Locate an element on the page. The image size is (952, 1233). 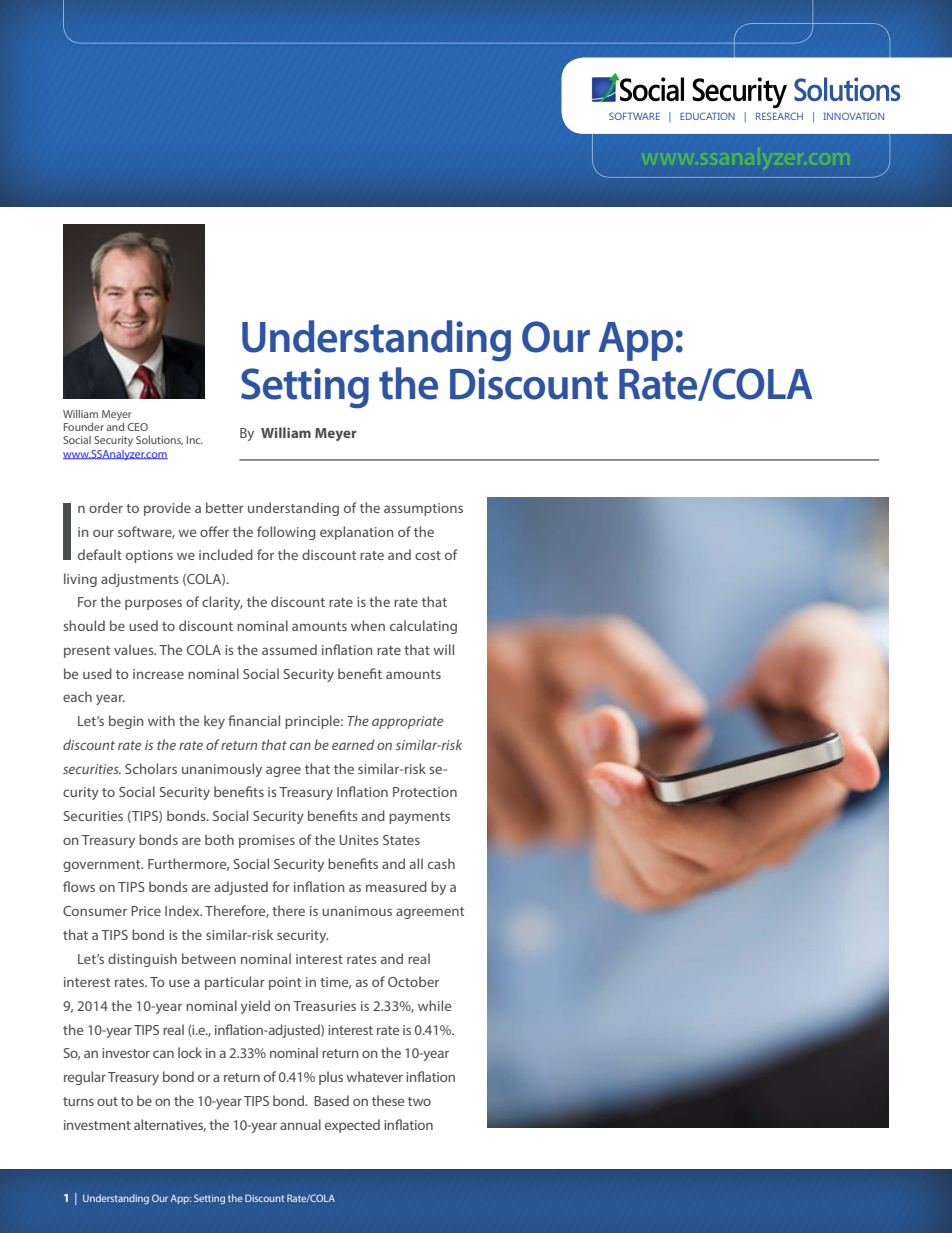
EDUCATION is located at coordinates (707, 116).
